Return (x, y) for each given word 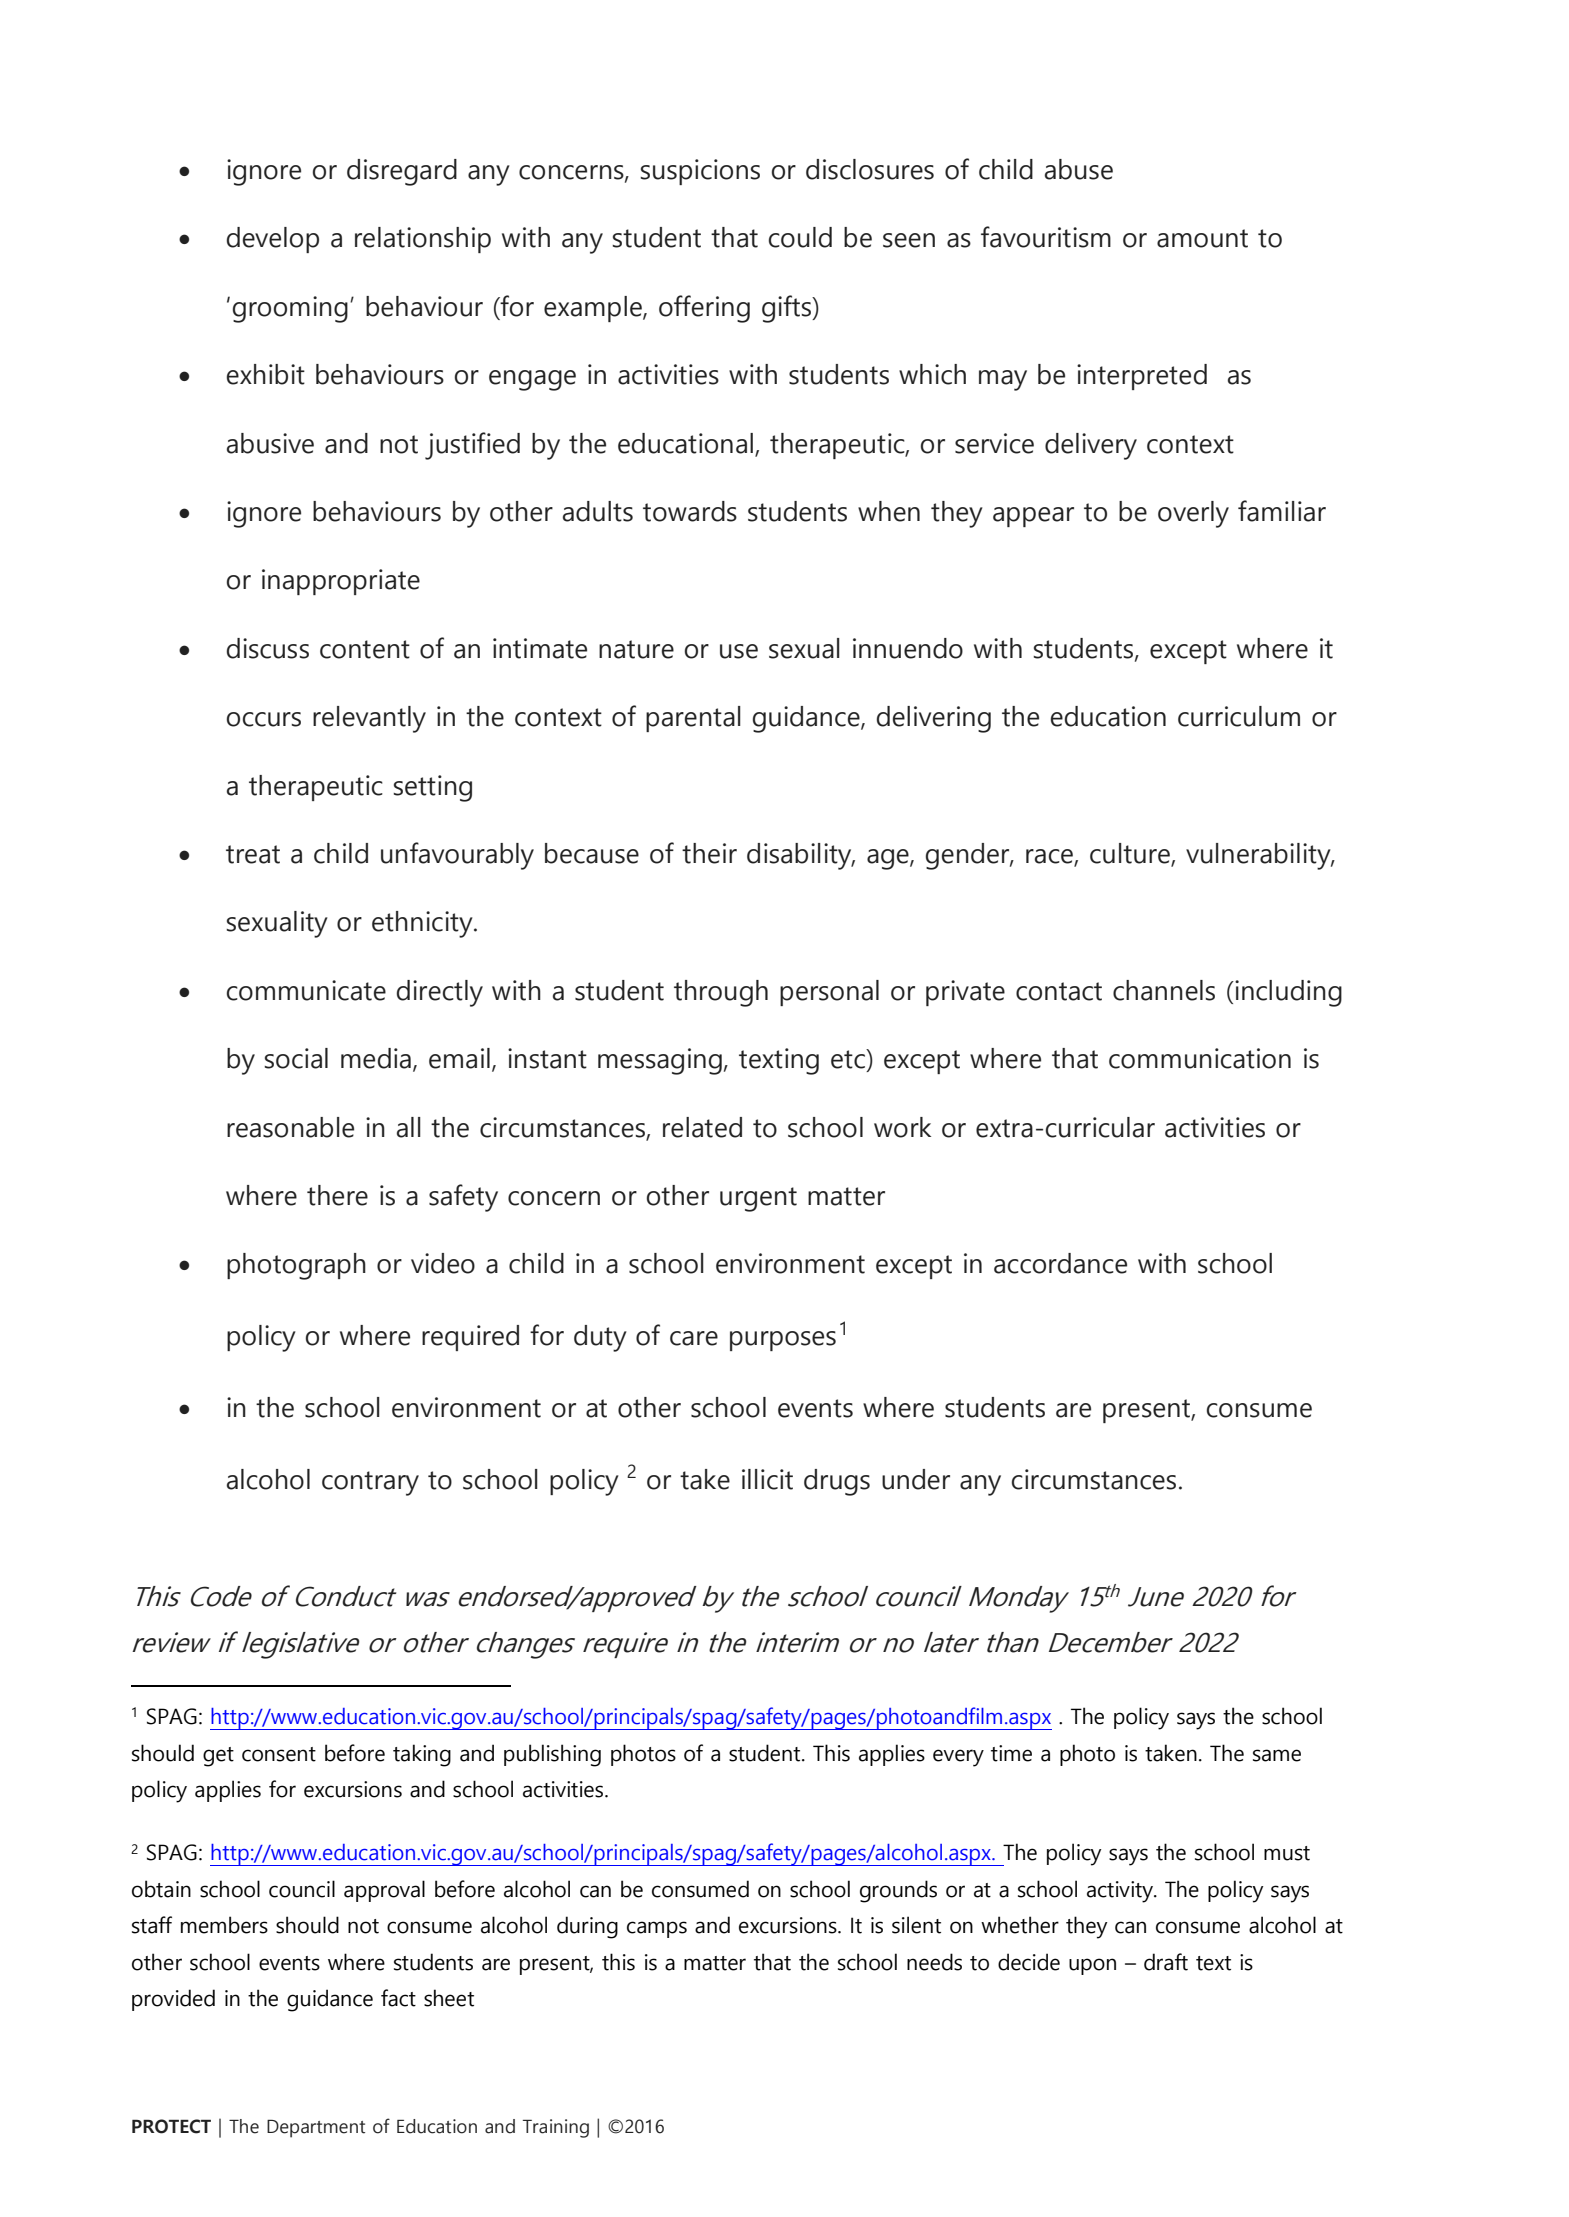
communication (1200, 1058)
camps (657, 1929)
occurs (264, 719)
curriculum (1239, 716)
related (702, 1127)
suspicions (700, 172)
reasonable (290, 1127)
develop (273, 240)
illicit (767, 1479)
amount (1202, 238)
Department (316, 2128)
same (1277, 1755)
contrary (370, 1483)
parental (693, 719)
